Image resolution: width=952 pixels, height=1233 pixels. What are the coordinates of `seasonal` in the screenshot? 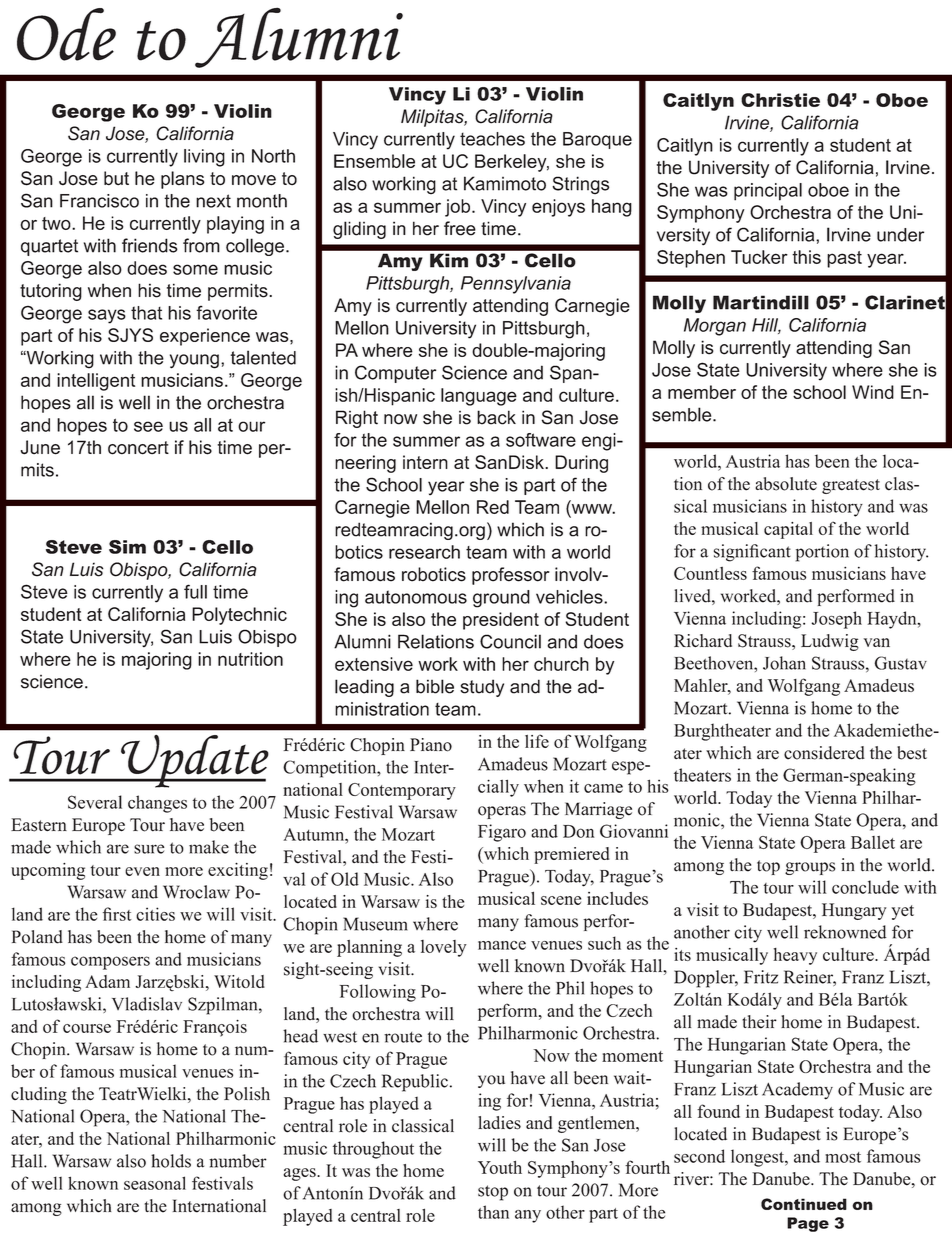 It's located at (155, 1183).
